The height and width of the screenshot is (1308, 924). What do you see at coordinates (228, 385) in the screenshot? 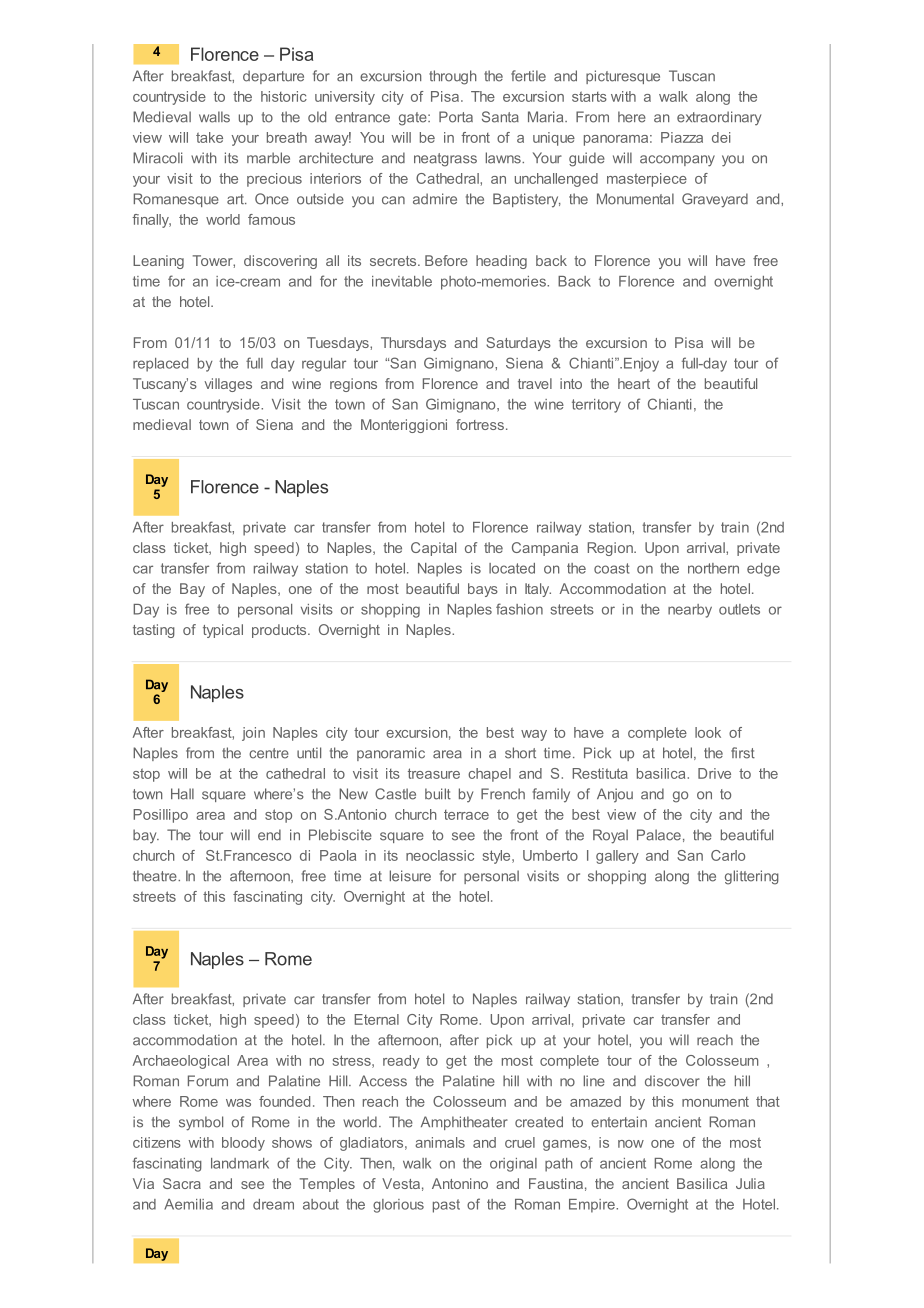
I see `villages` at bounding box center [228, 385].
